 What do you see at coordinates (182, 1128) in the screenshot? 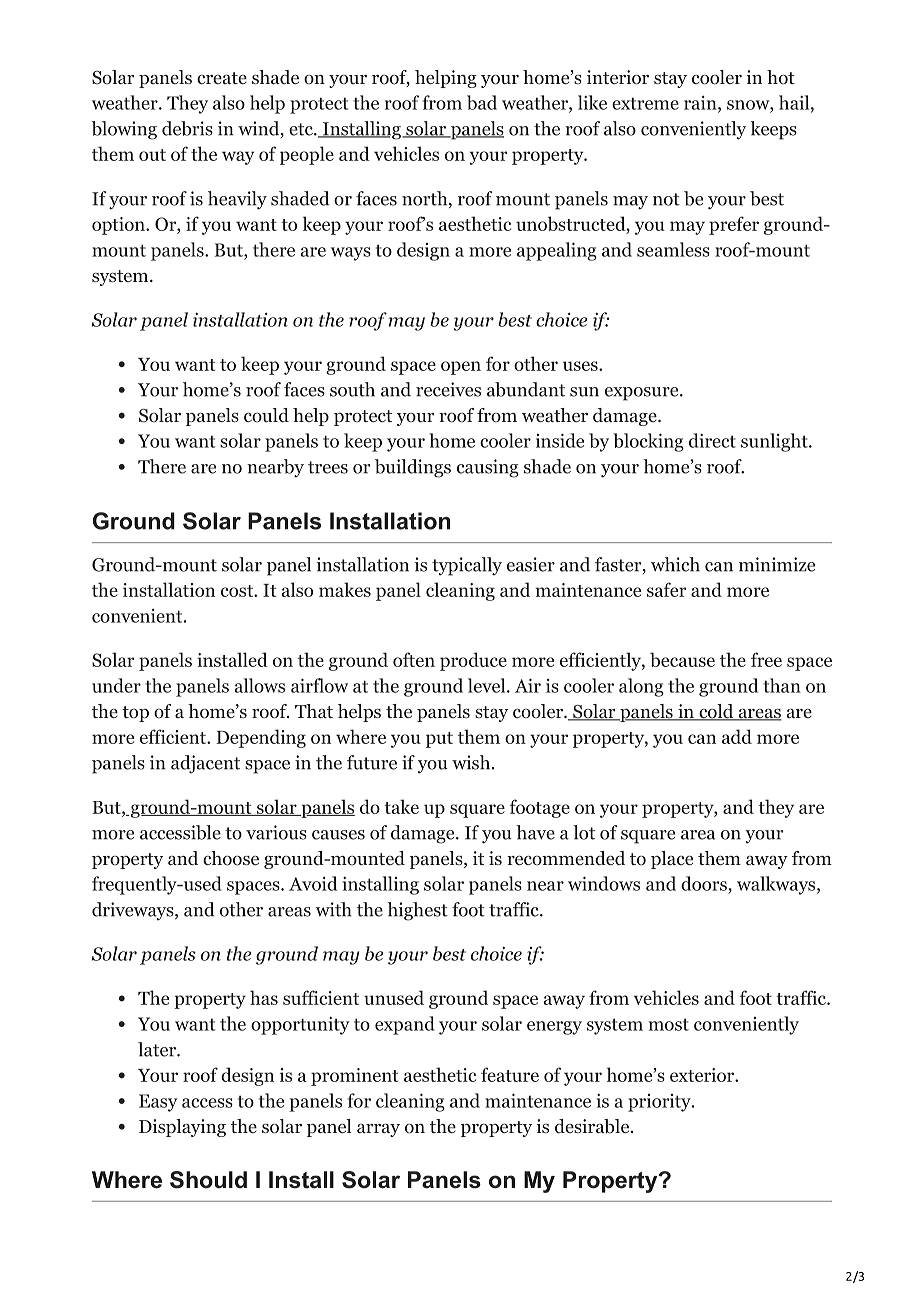
I see `Displaying` at bounding box center [182, 1128].
